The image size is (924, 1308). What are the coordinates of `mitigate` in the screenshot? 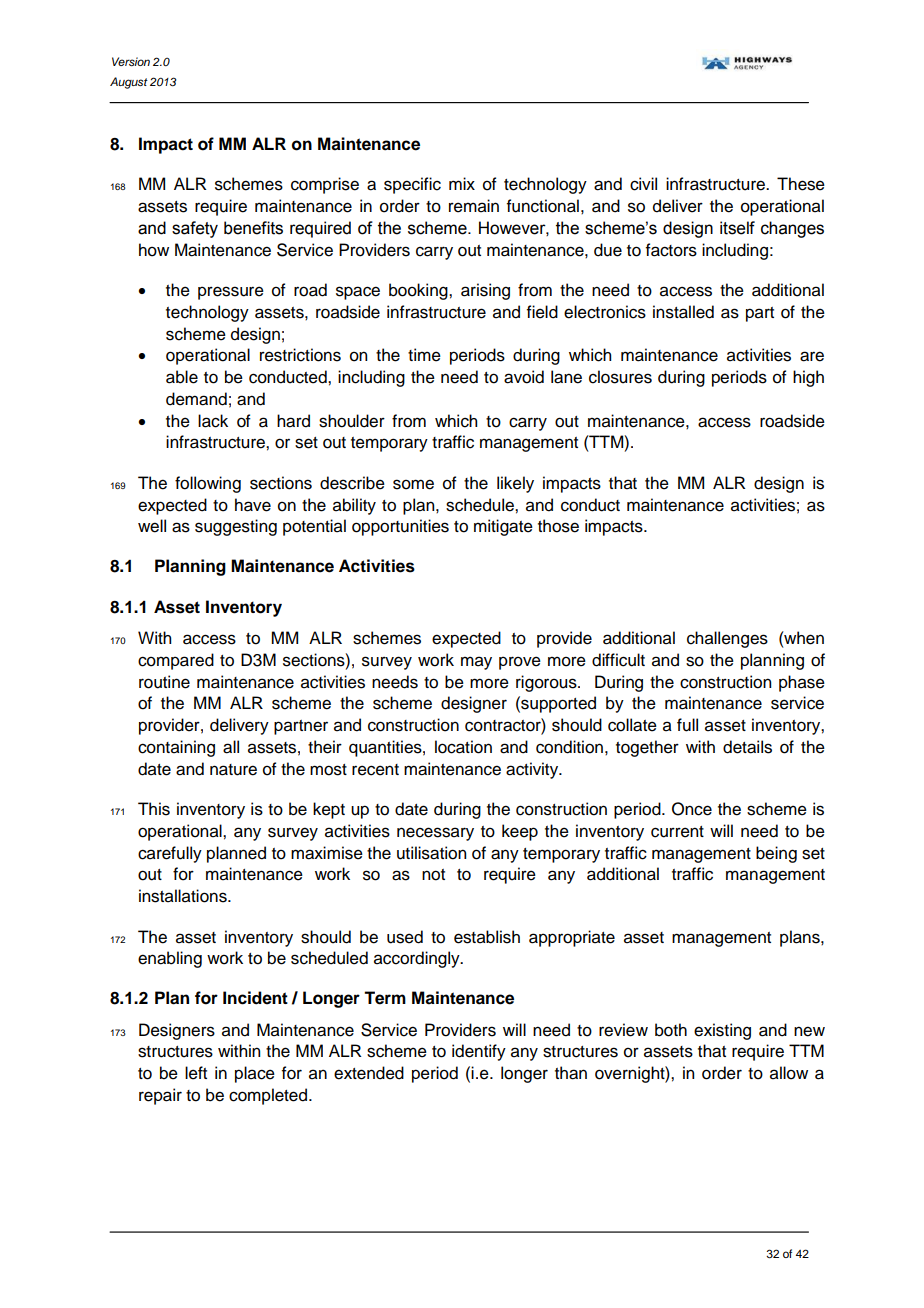 It's located at (503, 527).
